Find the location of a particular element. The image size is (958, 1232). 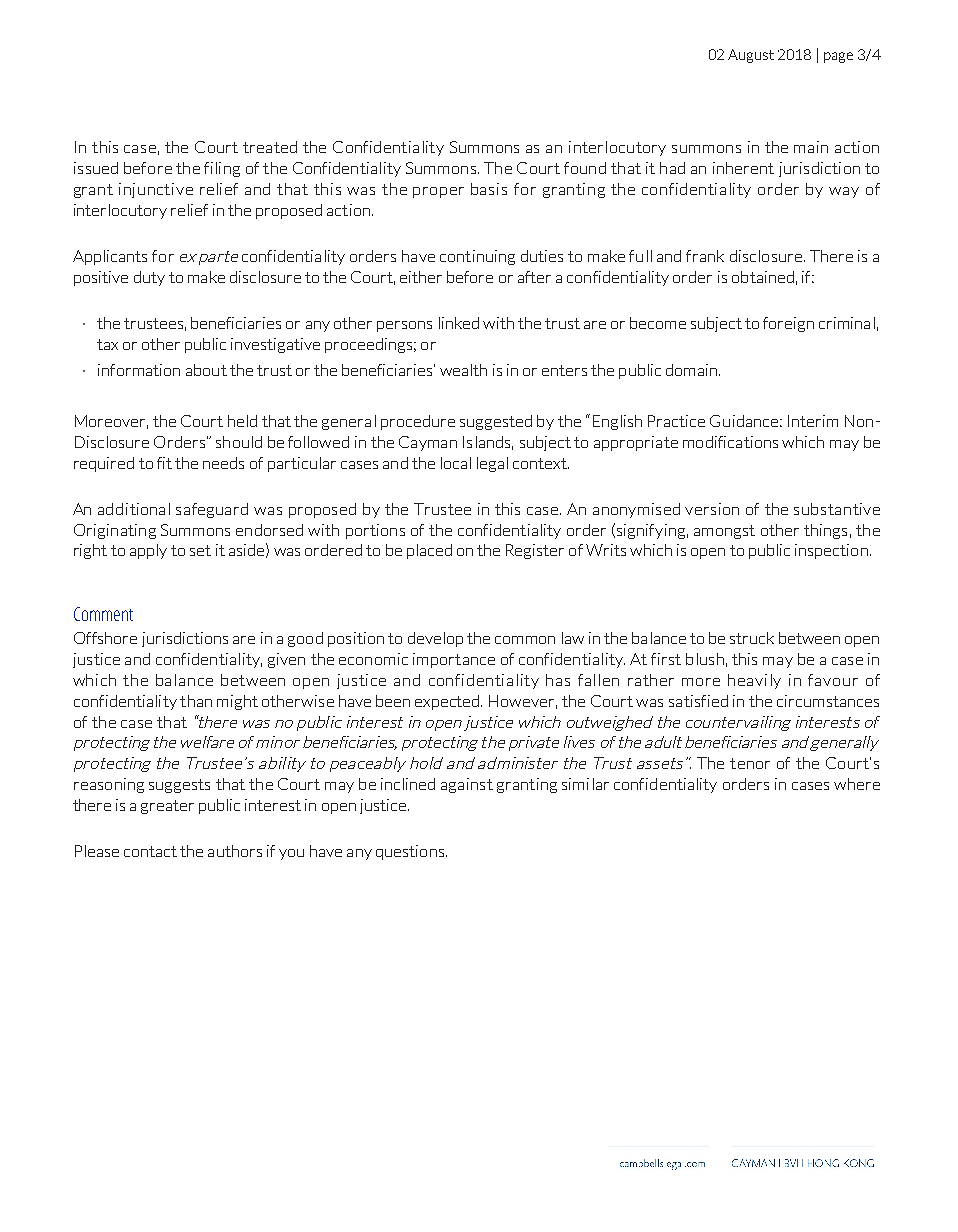

fit is located at coordinates (164, 463).
